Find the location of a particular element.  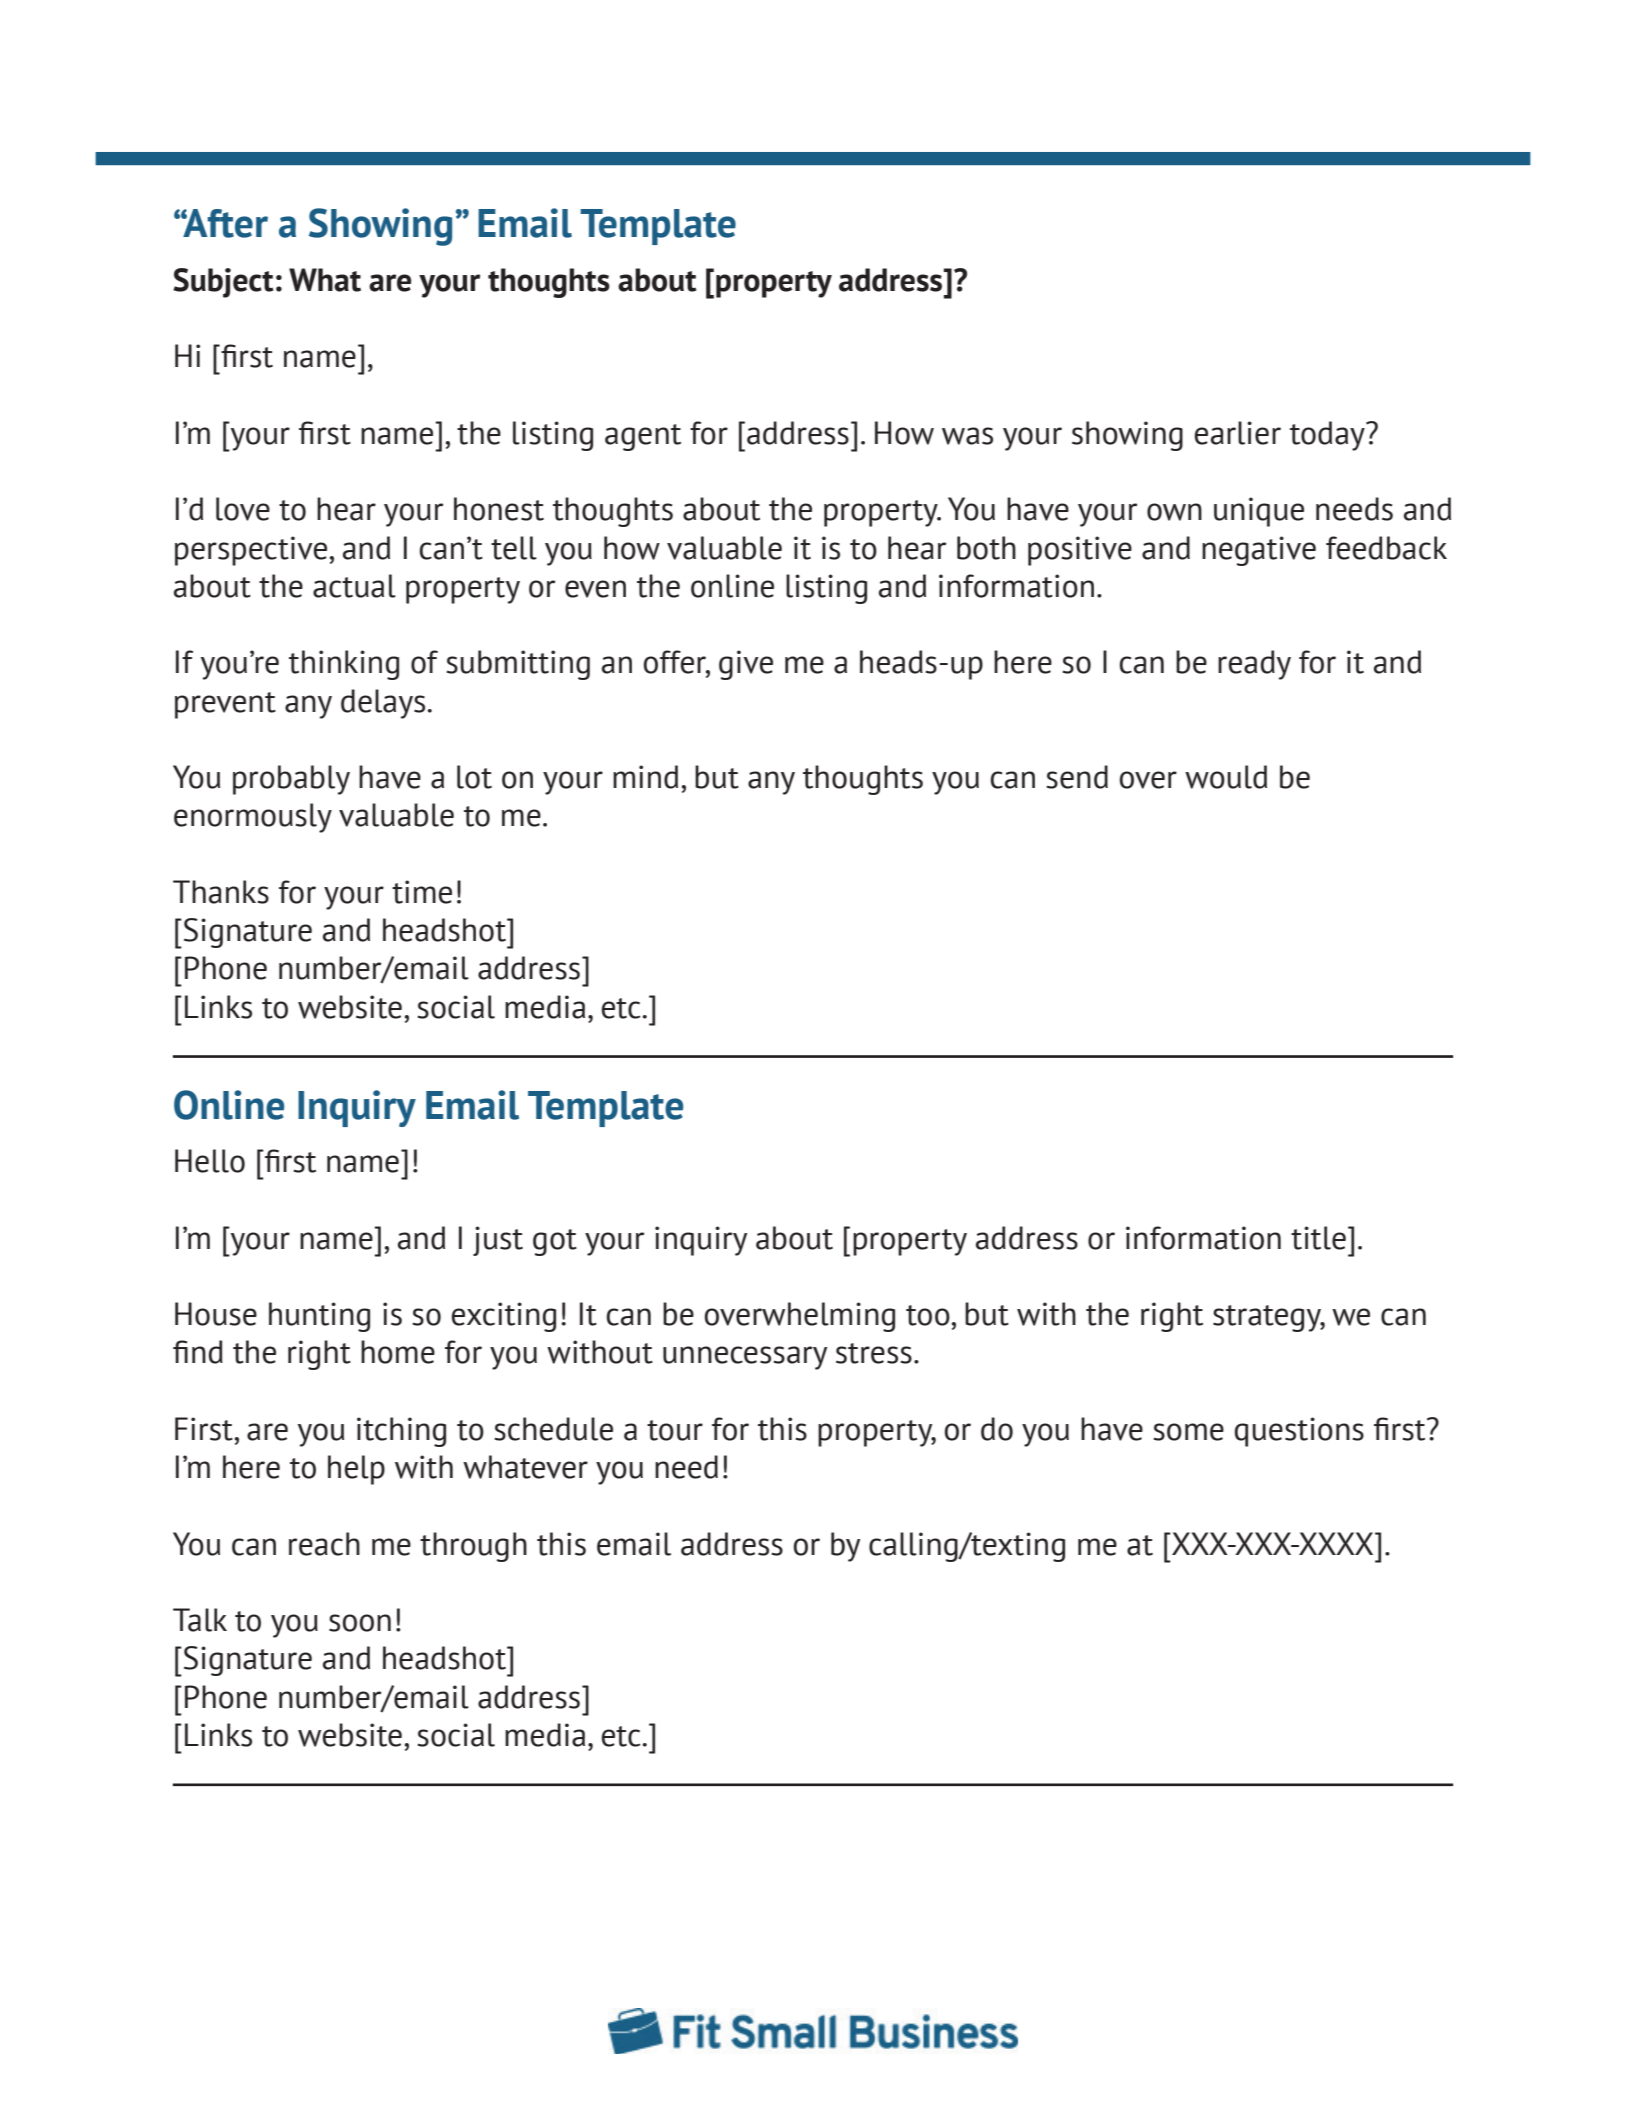

earlier is located at coordinates (1238, 433).
